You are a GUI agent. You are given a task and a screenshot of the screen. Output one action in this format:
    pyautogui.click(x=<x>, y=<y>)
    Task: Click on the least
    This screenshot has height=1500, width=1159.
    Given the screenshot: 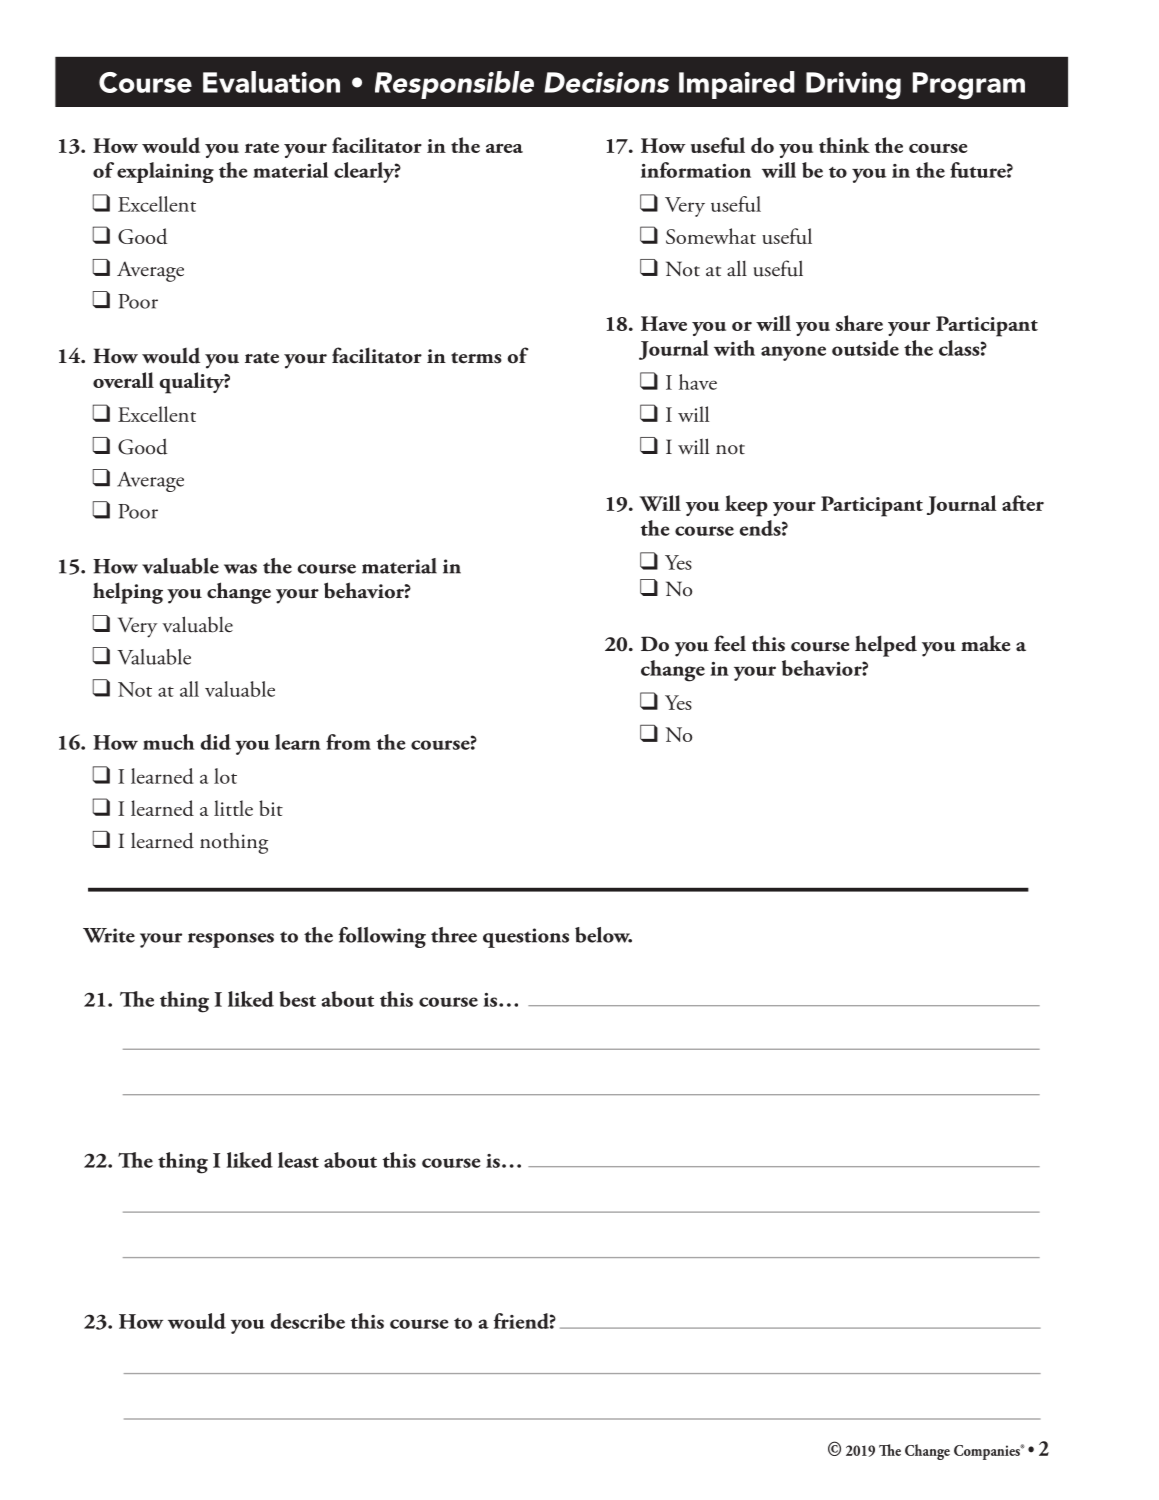 What is the action you would take?
    pyautogui.click(x=298, y=1160)
